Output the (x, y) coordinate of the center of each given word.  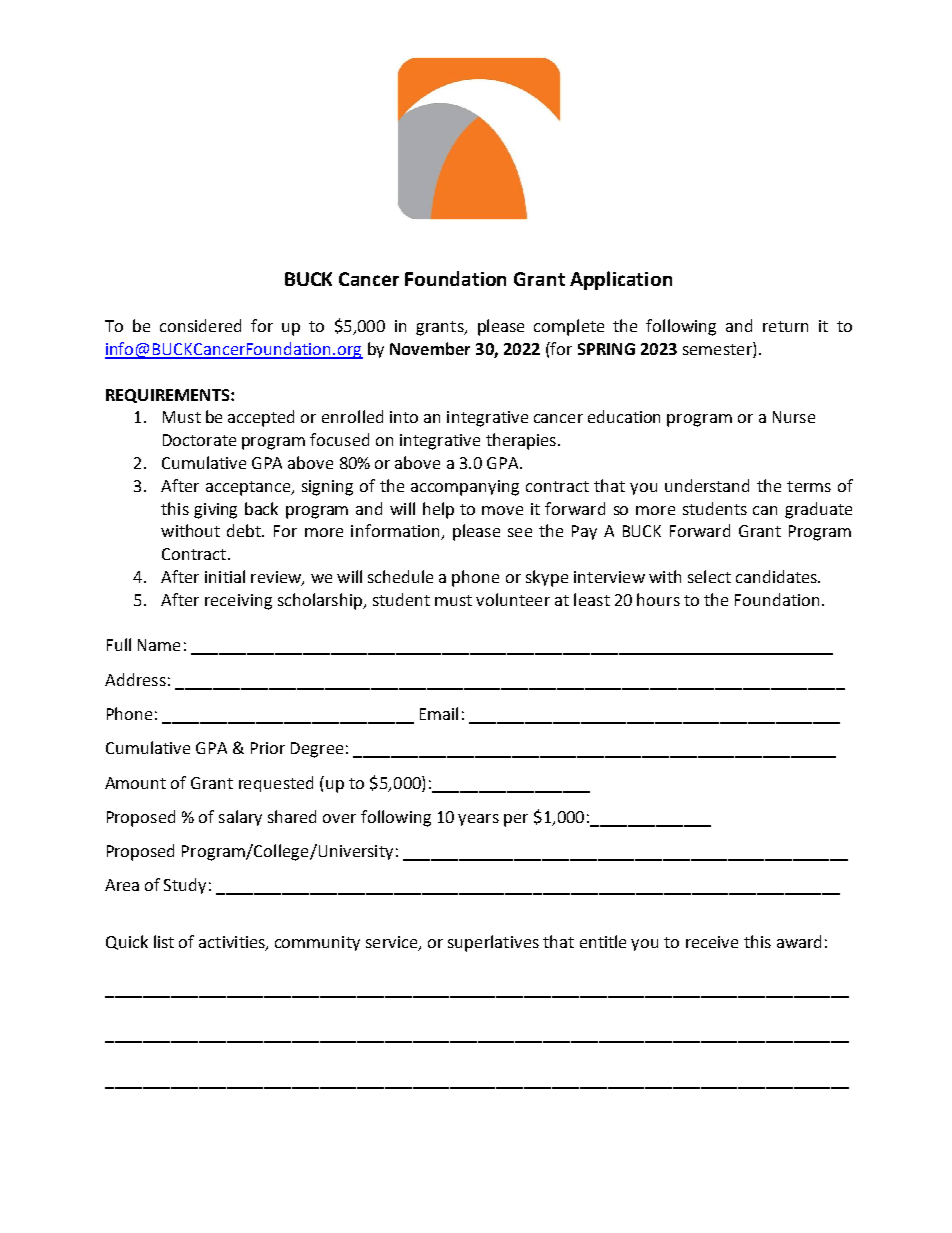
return (785, 326)
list (164, 941)
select (709, 576)
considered (200, 325)
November (430, 348)
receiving (238, 602)
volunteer (513, 599)
